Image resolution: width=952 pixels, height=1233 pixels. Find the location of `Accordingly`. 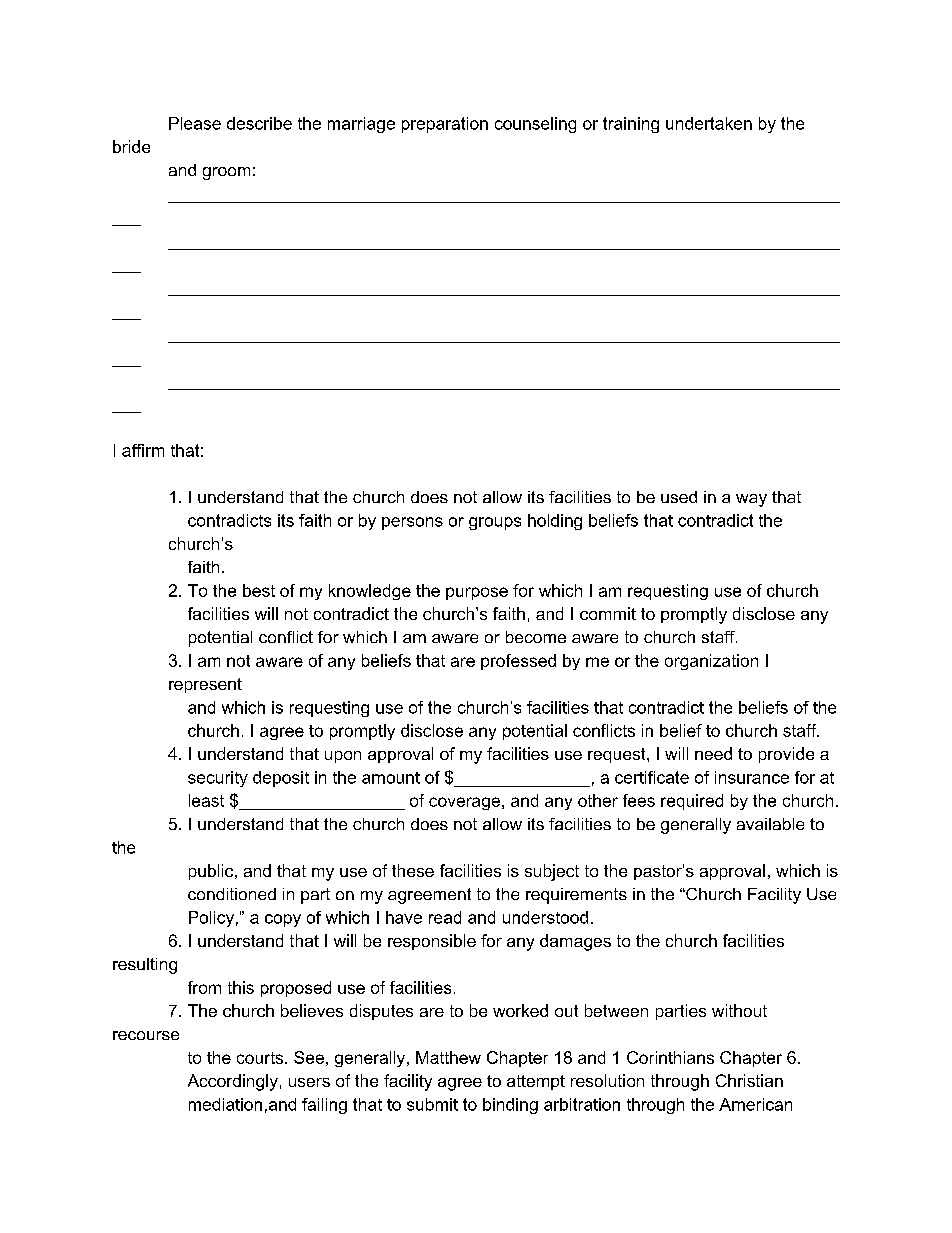

Accordingly is located at coordinates (233, 1082).
